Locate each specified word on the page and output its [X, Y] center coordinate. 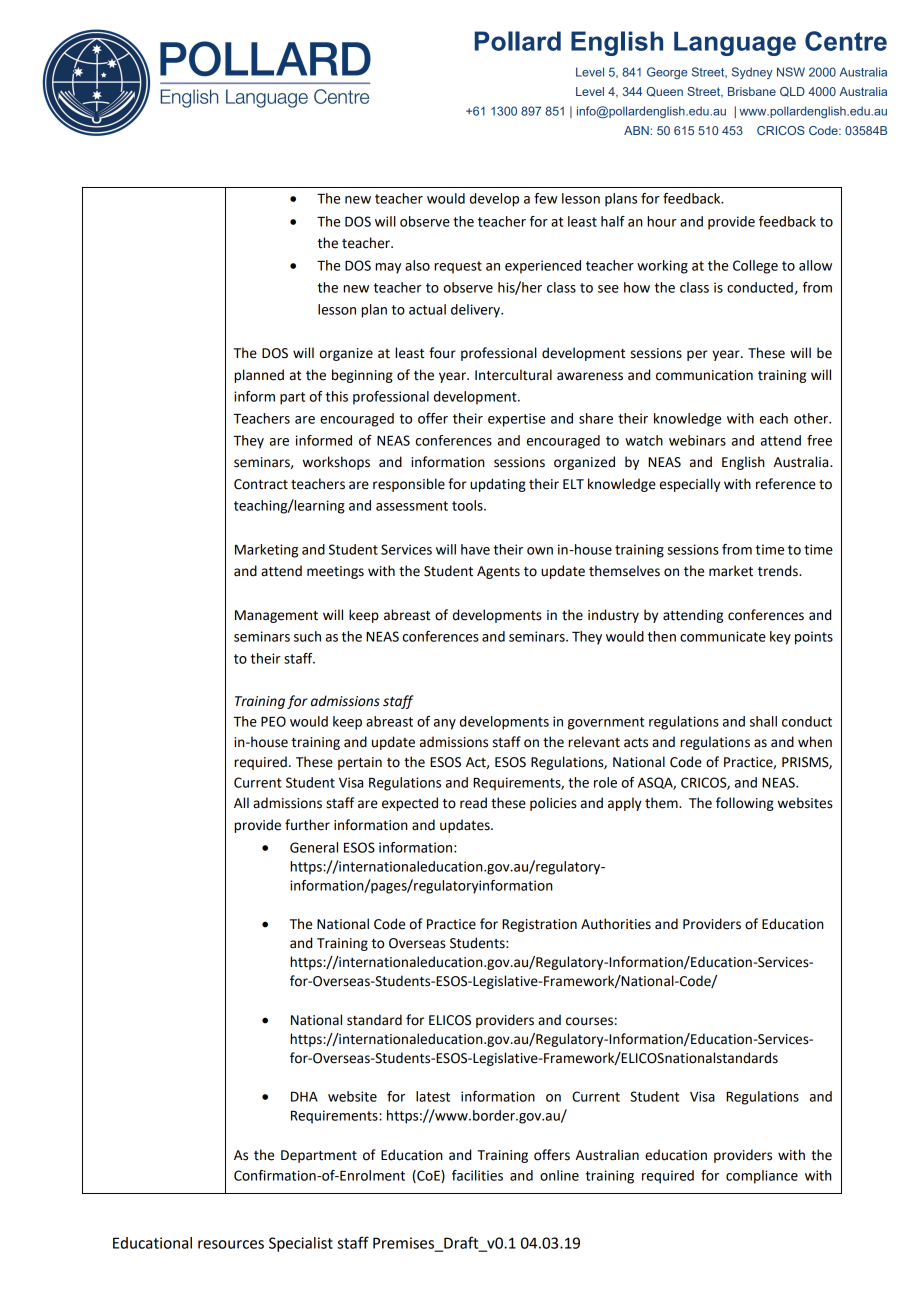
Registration [539, 925]
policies [553, 804]
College [755, 267]
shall [763, 721]
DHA [304, 1097]
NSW [791, 72]
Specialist [301, 1244]
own [540, 551]
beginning [362, 376]
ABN [636, 130]
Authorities [616, 924]
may [388, 268]
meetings [335, 572]
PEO [273, 721]
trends [779, 571]
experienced [543, 267]
